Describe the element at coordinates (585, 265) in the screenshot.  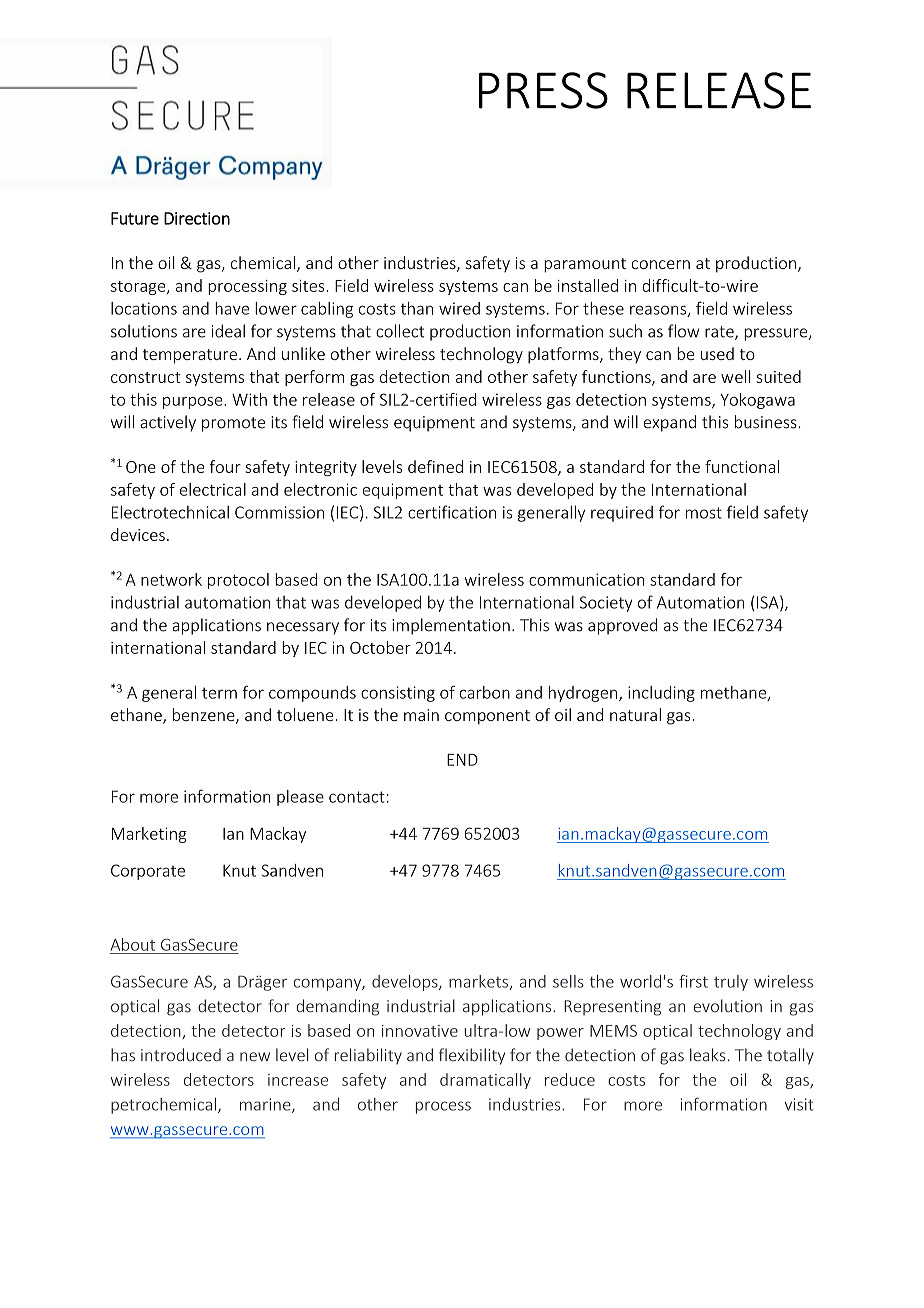
I see `paramount` at that location.
